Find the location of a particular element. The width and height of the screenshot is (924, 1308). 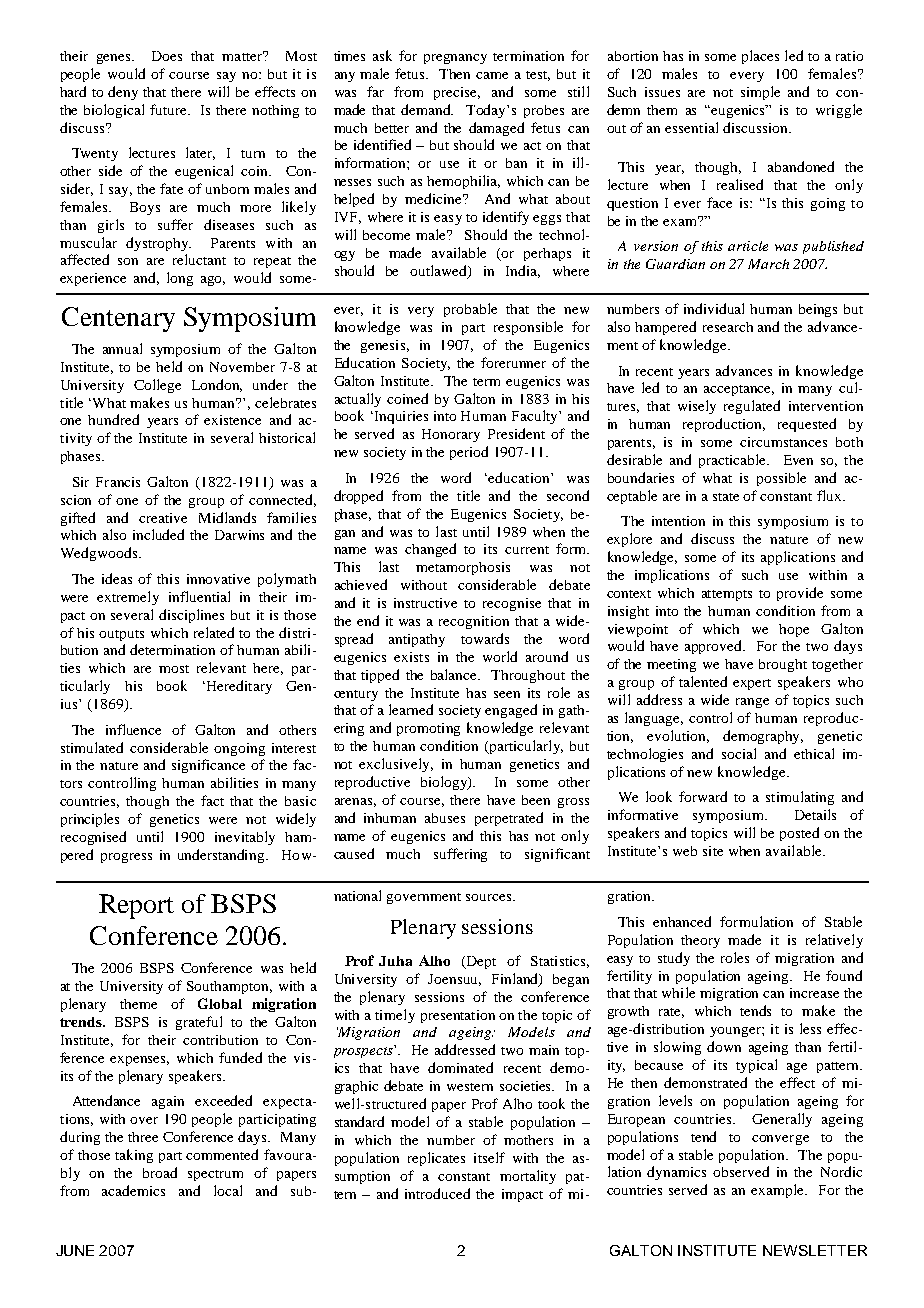

outputs is located at coordinates (121, 635).
